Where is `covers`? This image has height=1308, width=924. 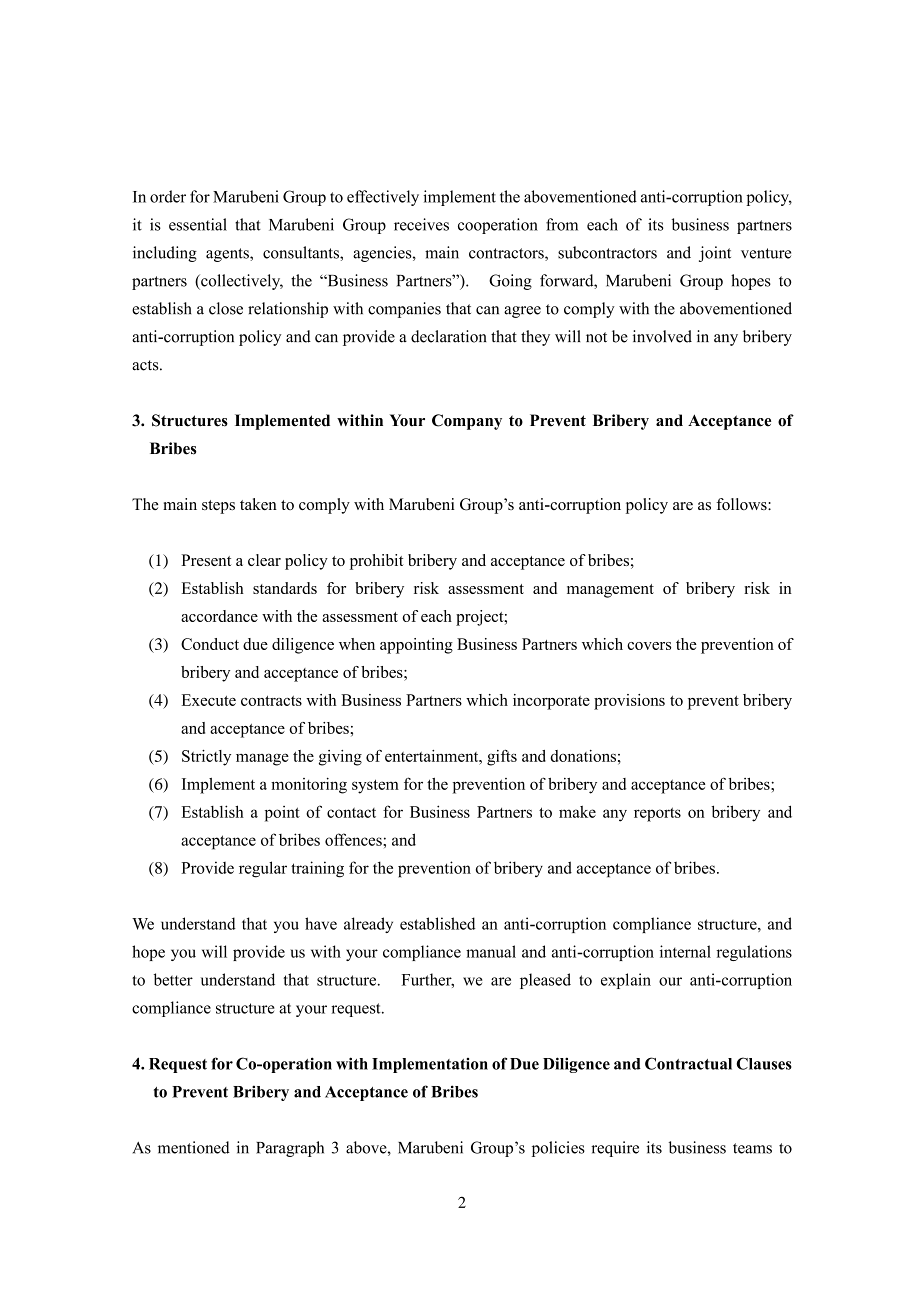 covers is located at coordinates (649, 646).
